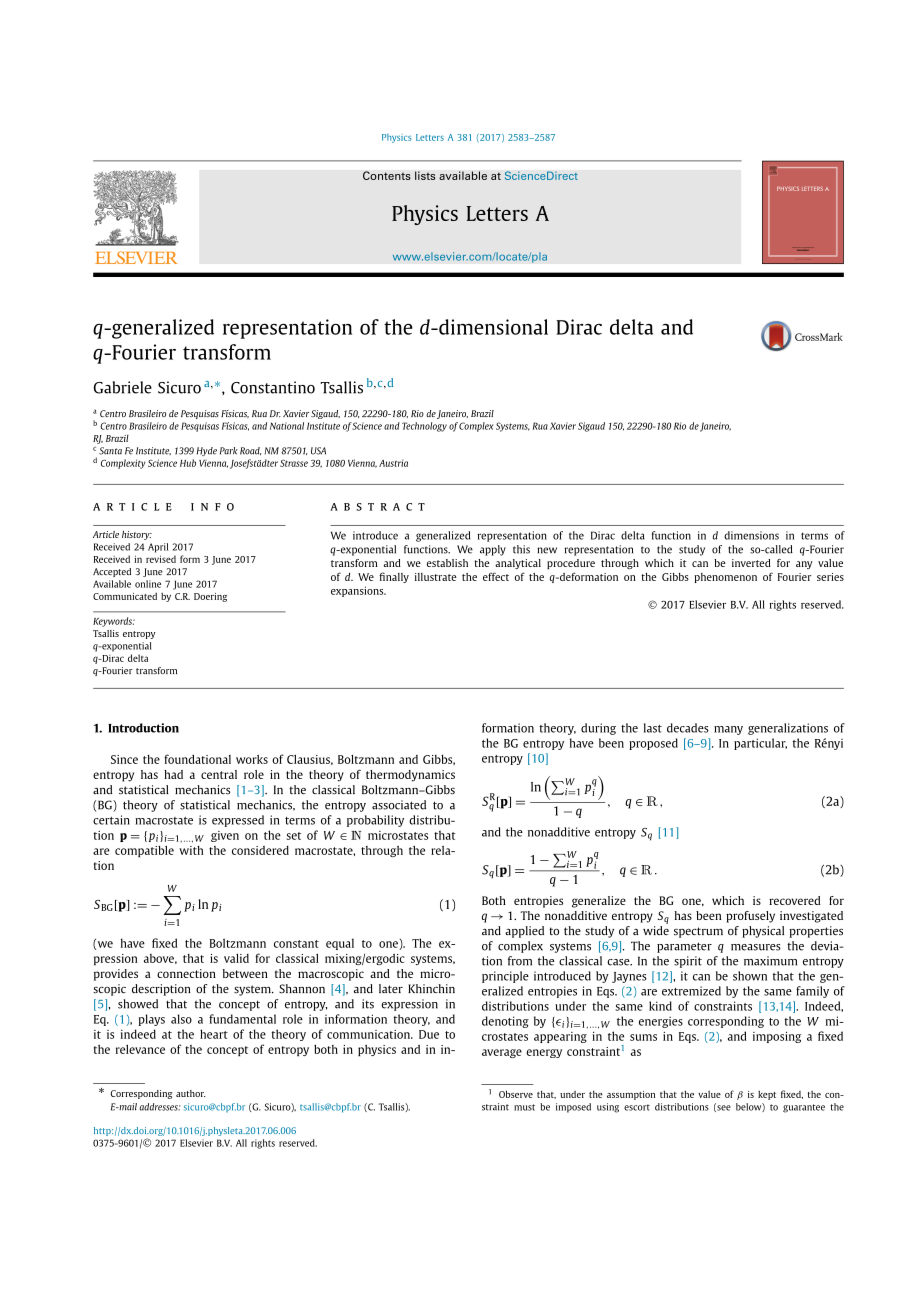  I want to click on author, so click(191, 1093).
